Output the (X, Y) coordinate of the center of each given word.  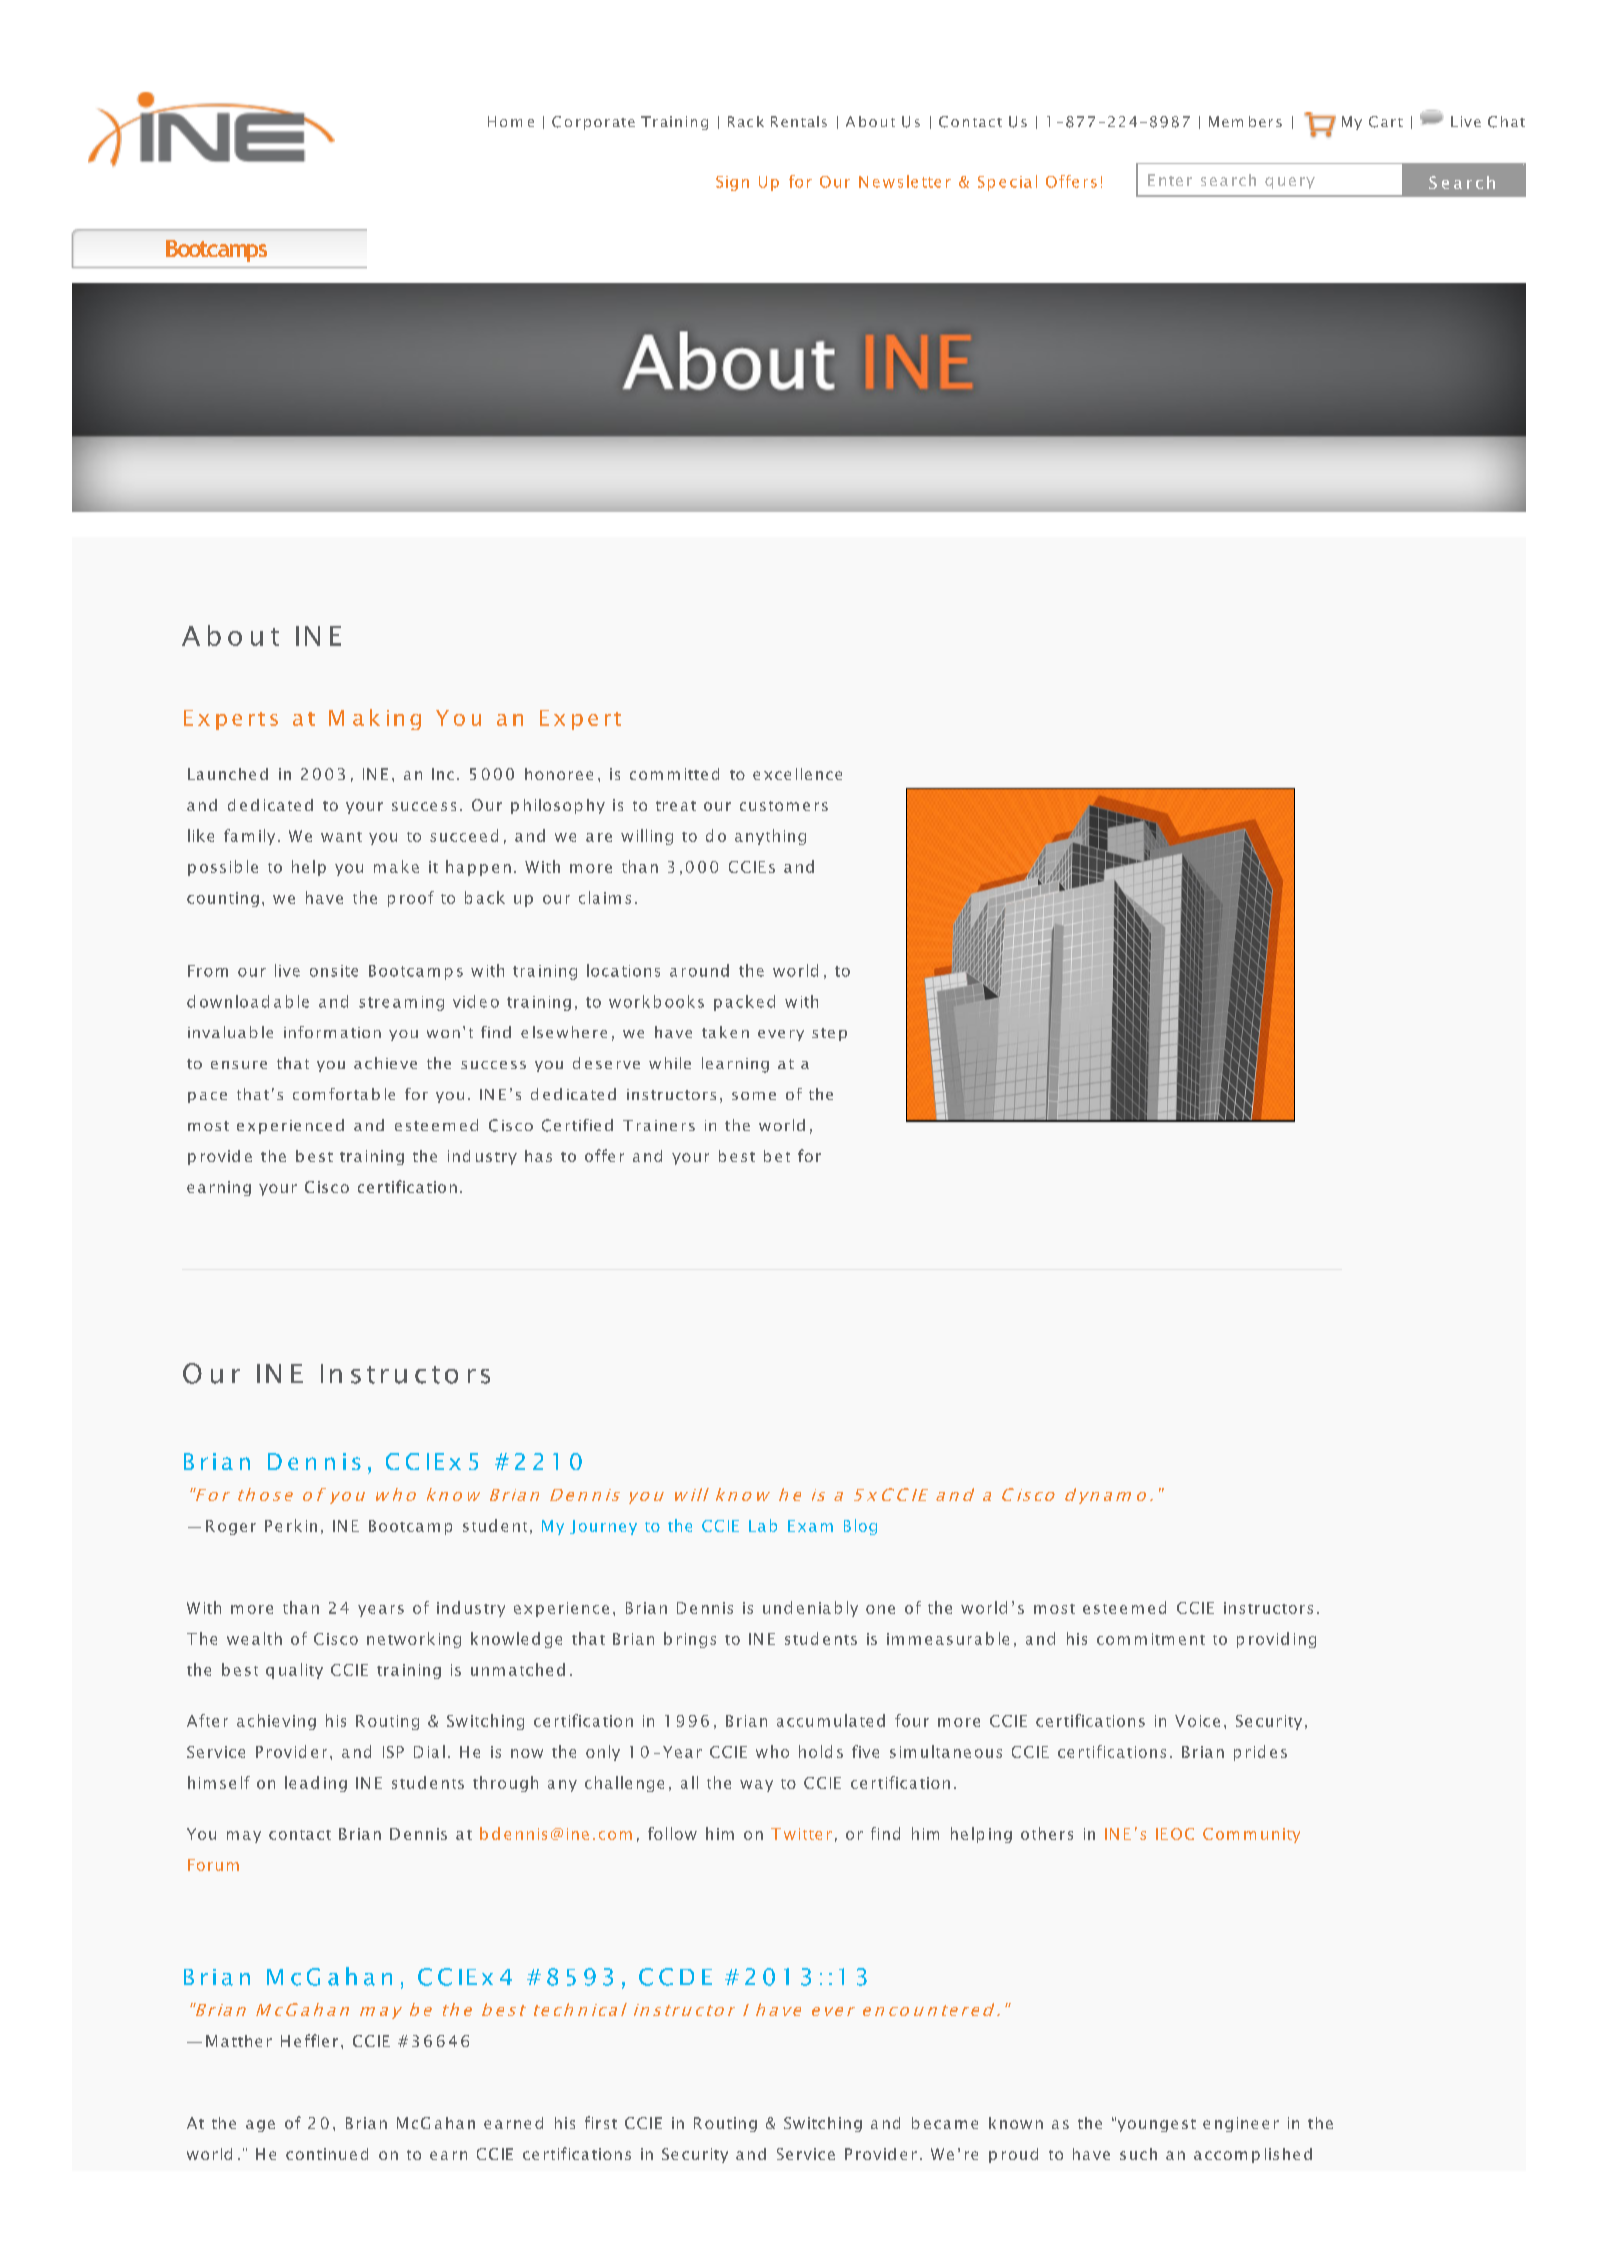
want (341, 837)
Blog (860, 1527)
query (1290, 183)
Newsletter (905, 181)
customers (784, 806)
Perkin (291, 1525)
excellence (797, 774)
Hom (505, 121)
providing (1276, 1640)
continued (327, 2154)
